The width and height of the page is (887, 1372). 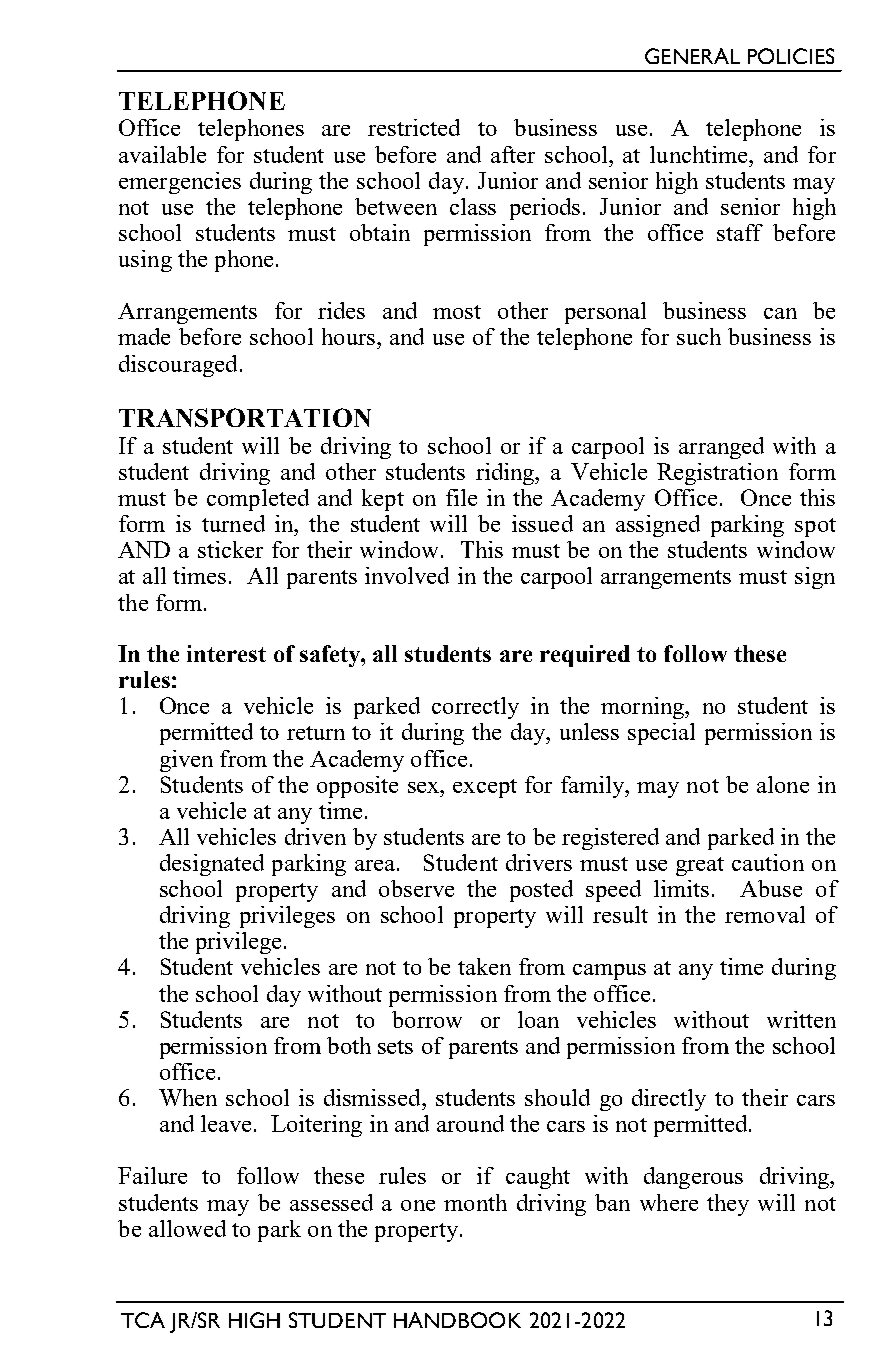 I want to click on HANDBOOK, so click(x=457, y=1320).
